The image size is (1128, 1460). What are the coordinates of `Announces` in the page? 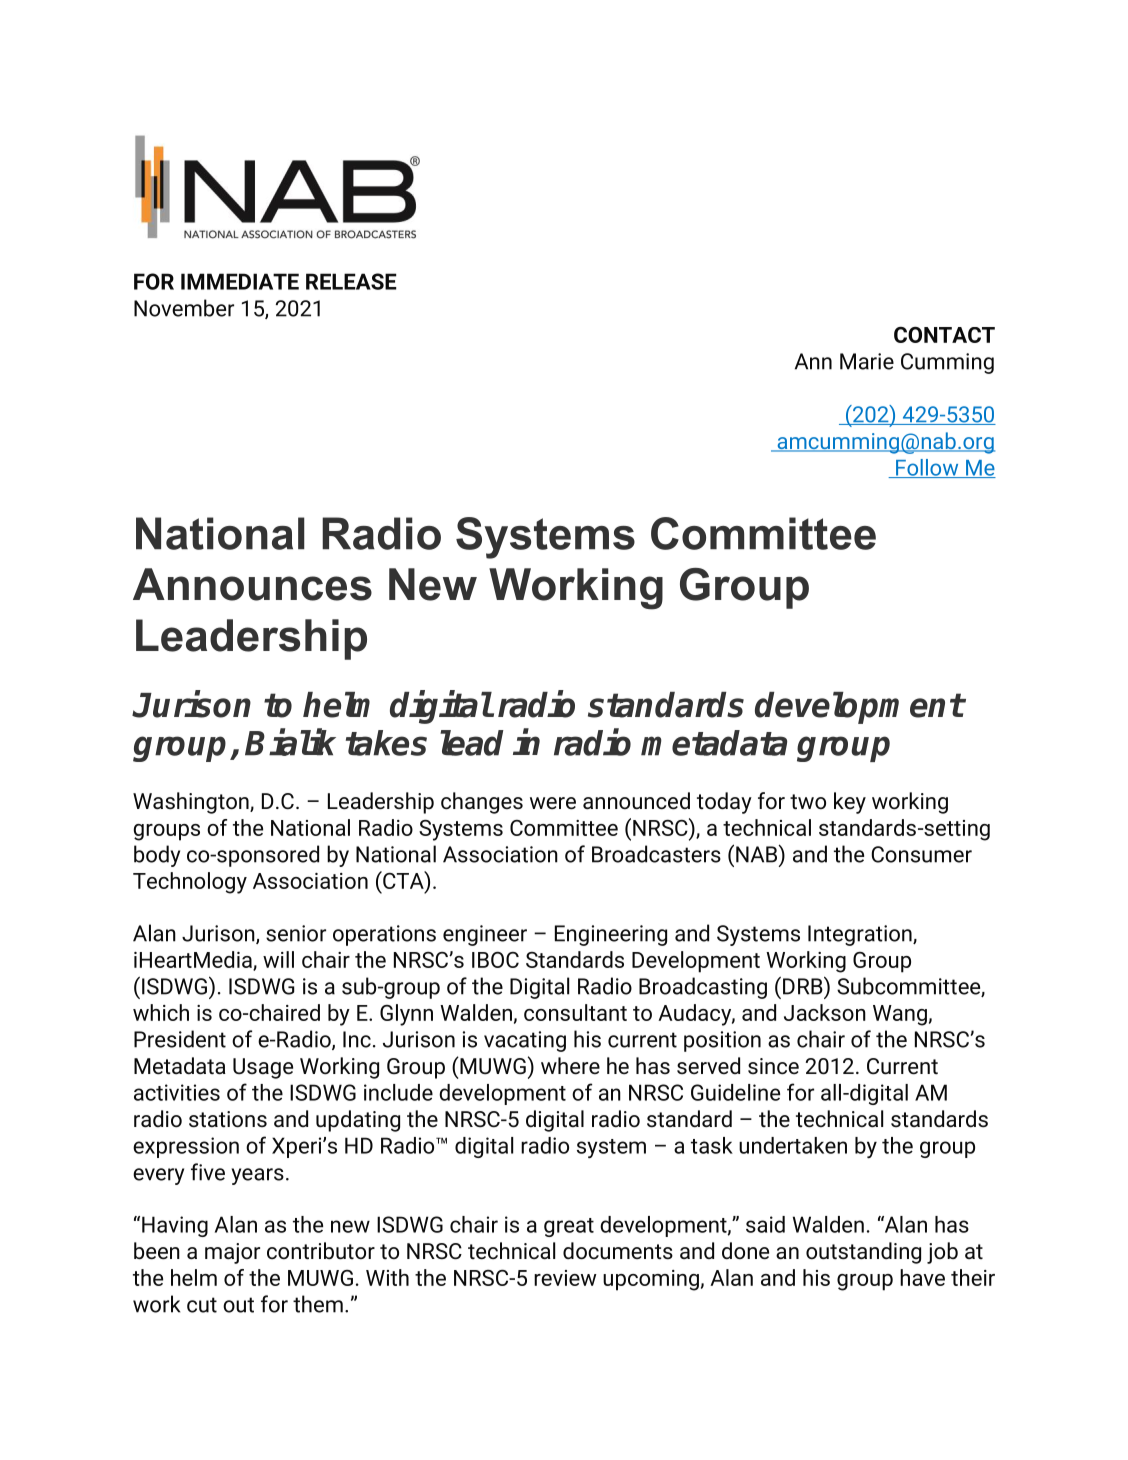 It's located at (252, 584).
